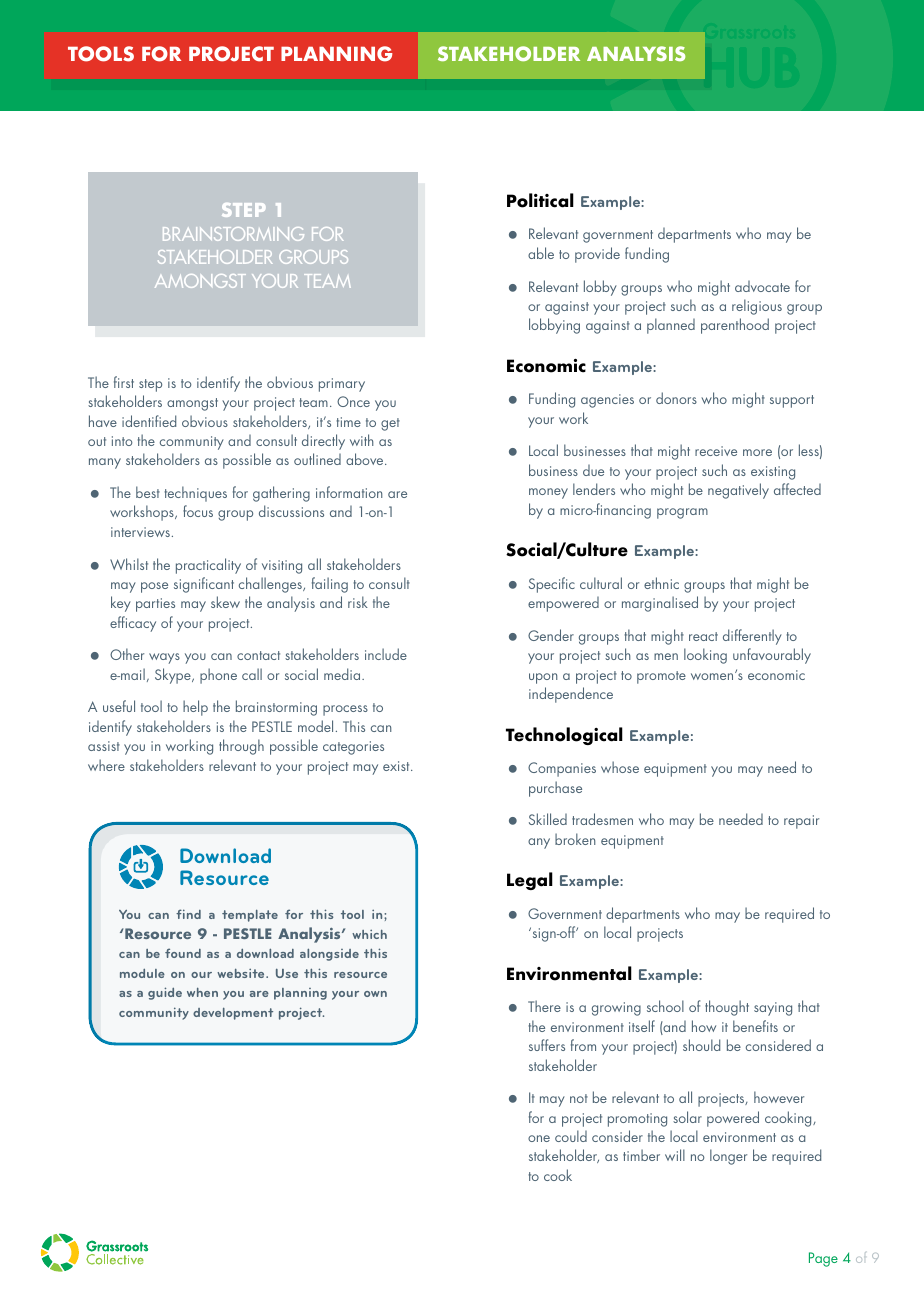 This image has width=924, height=1308. Describe the element at coordinates (552, 585) in the image. I see `Specific` at that location.
